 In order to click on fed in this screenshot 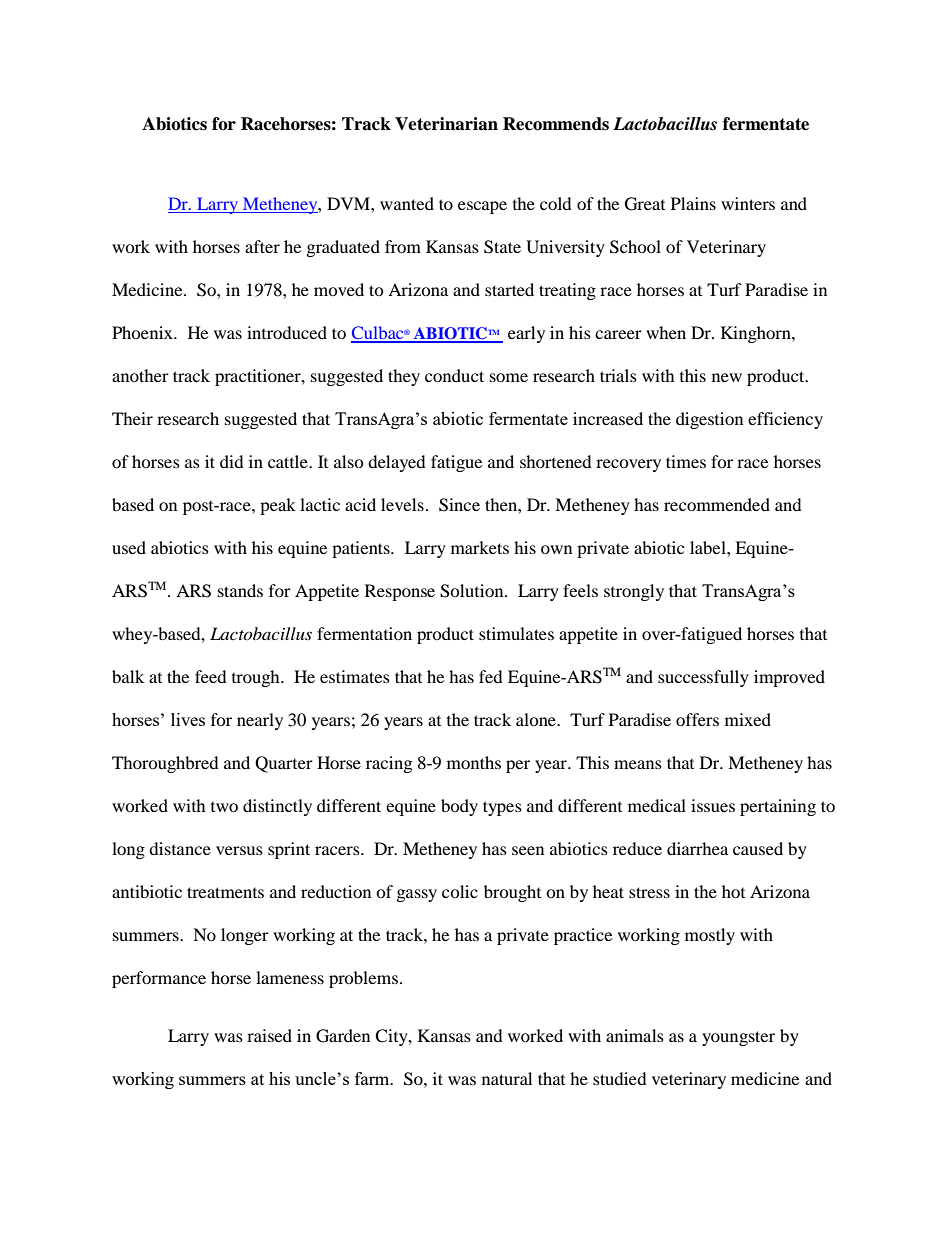, I will do `click(491, 676)`.
